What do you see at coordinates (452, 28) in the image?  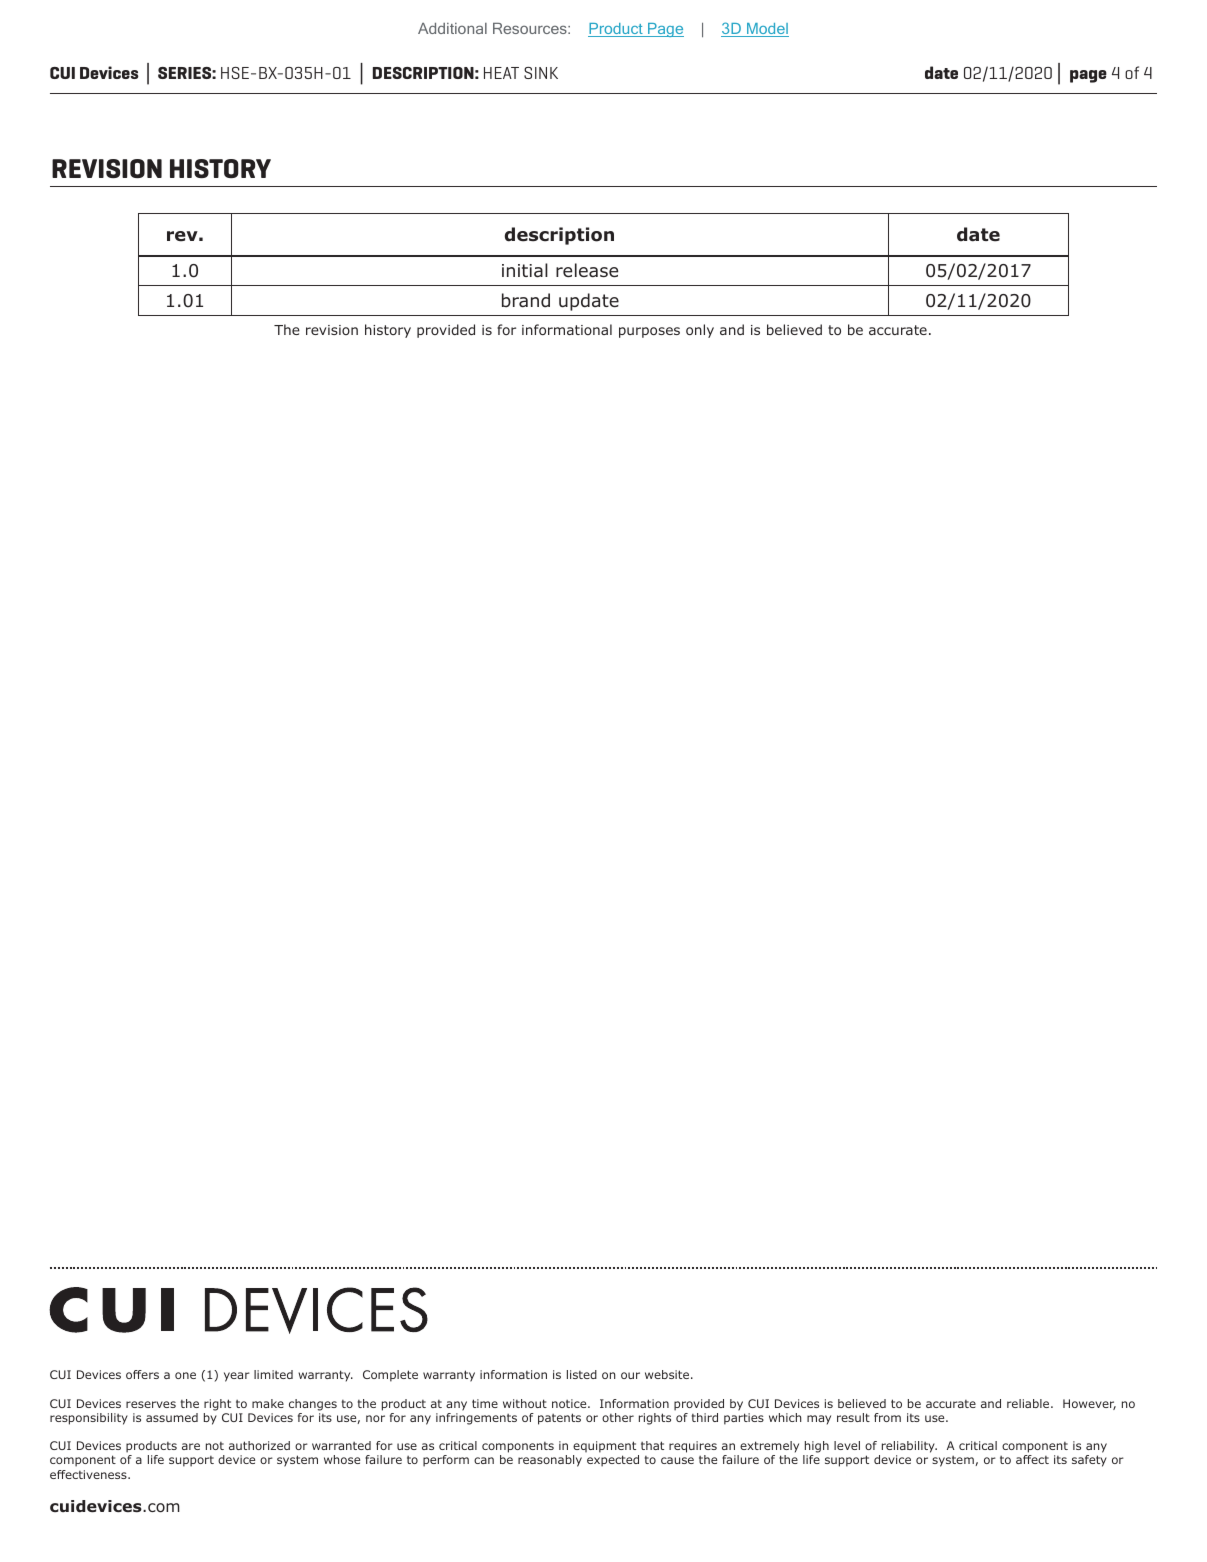 I see `Additional` at bounding box center [452, 28].
